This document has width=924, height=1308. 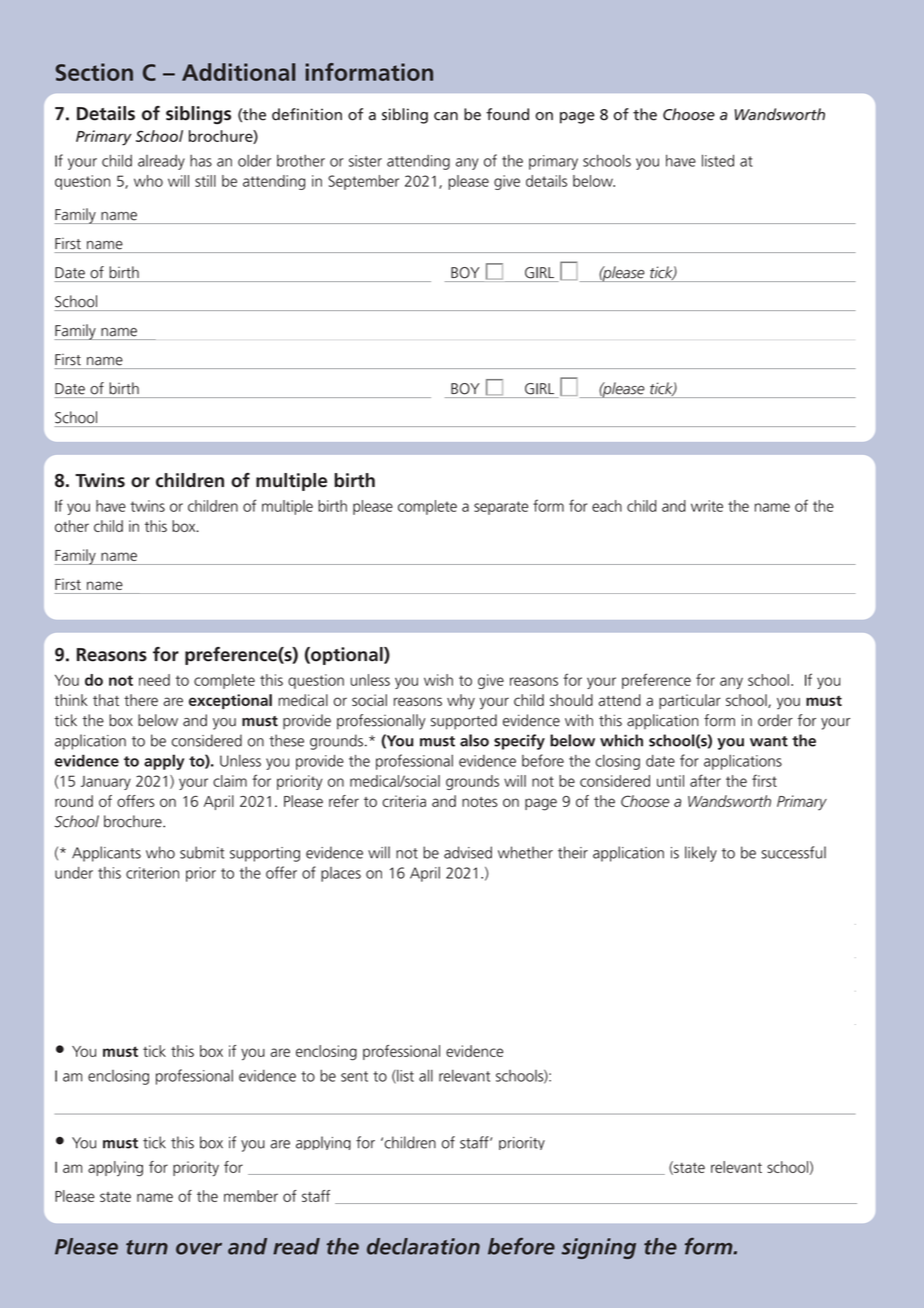 I want to click on September, so click(x=363, y=182).
